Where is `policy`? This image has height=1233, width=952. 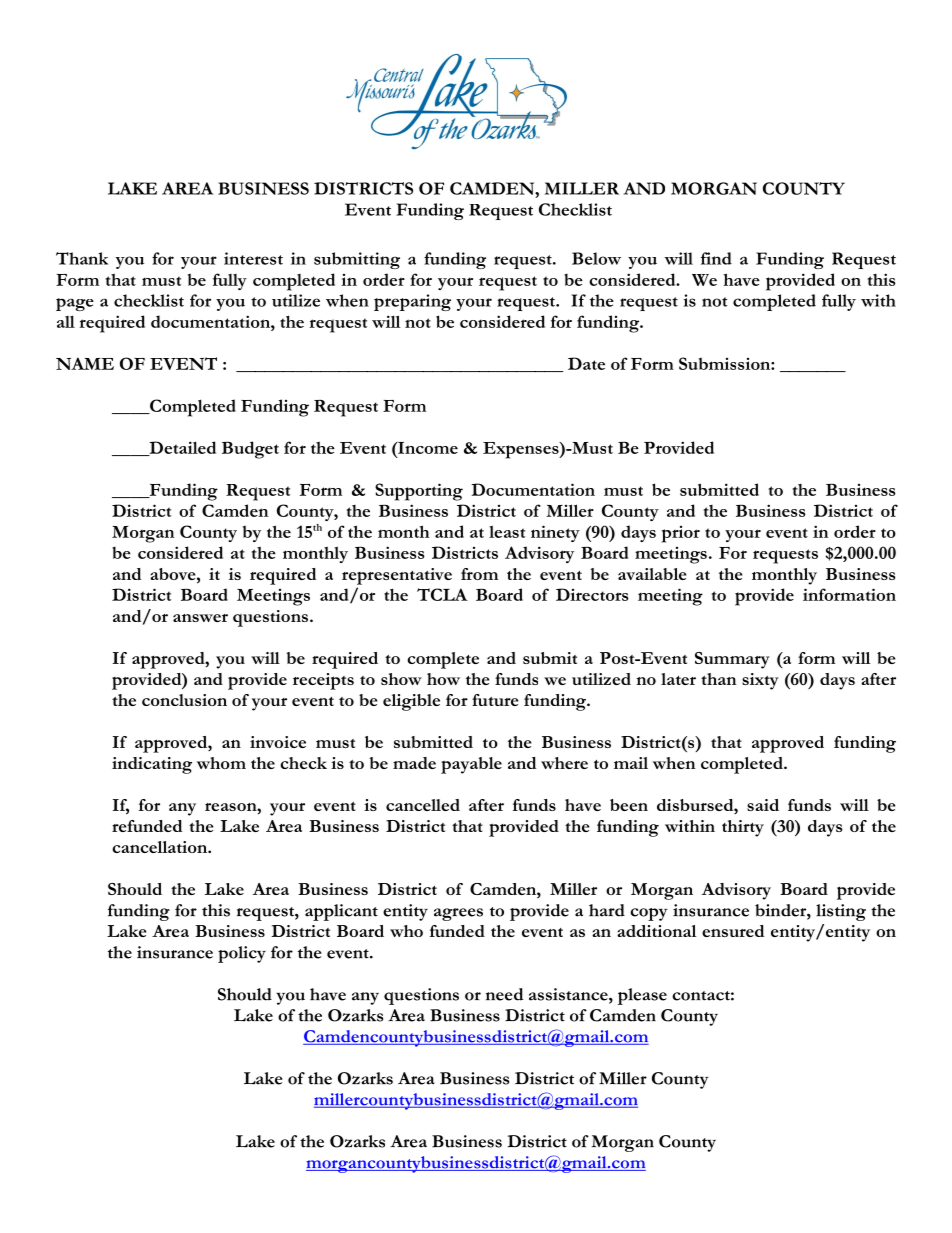
policy is located at coordinates (242, 954).
